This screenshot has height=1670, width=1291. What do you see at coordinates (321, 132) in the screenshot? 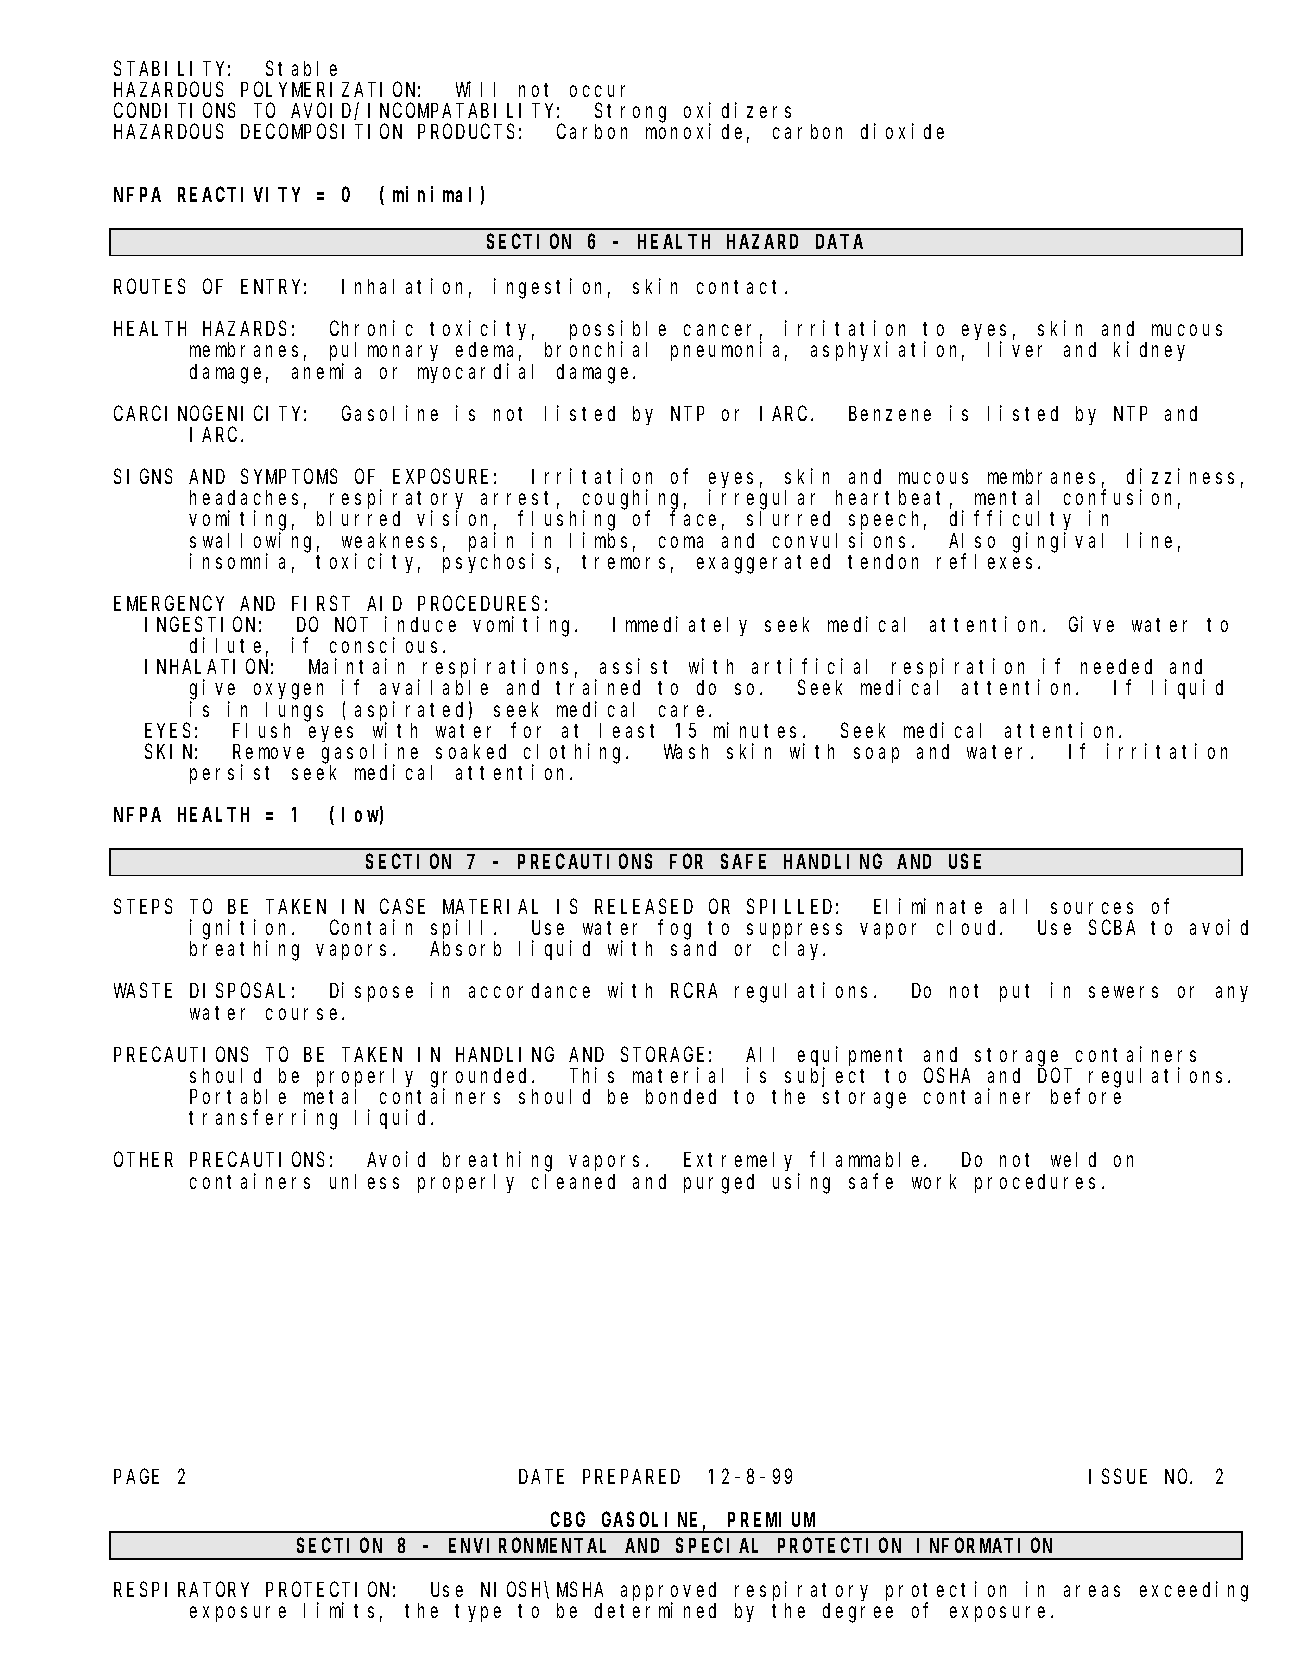
I see `DECOMPOSITION` at bounding box center [321, 132].
